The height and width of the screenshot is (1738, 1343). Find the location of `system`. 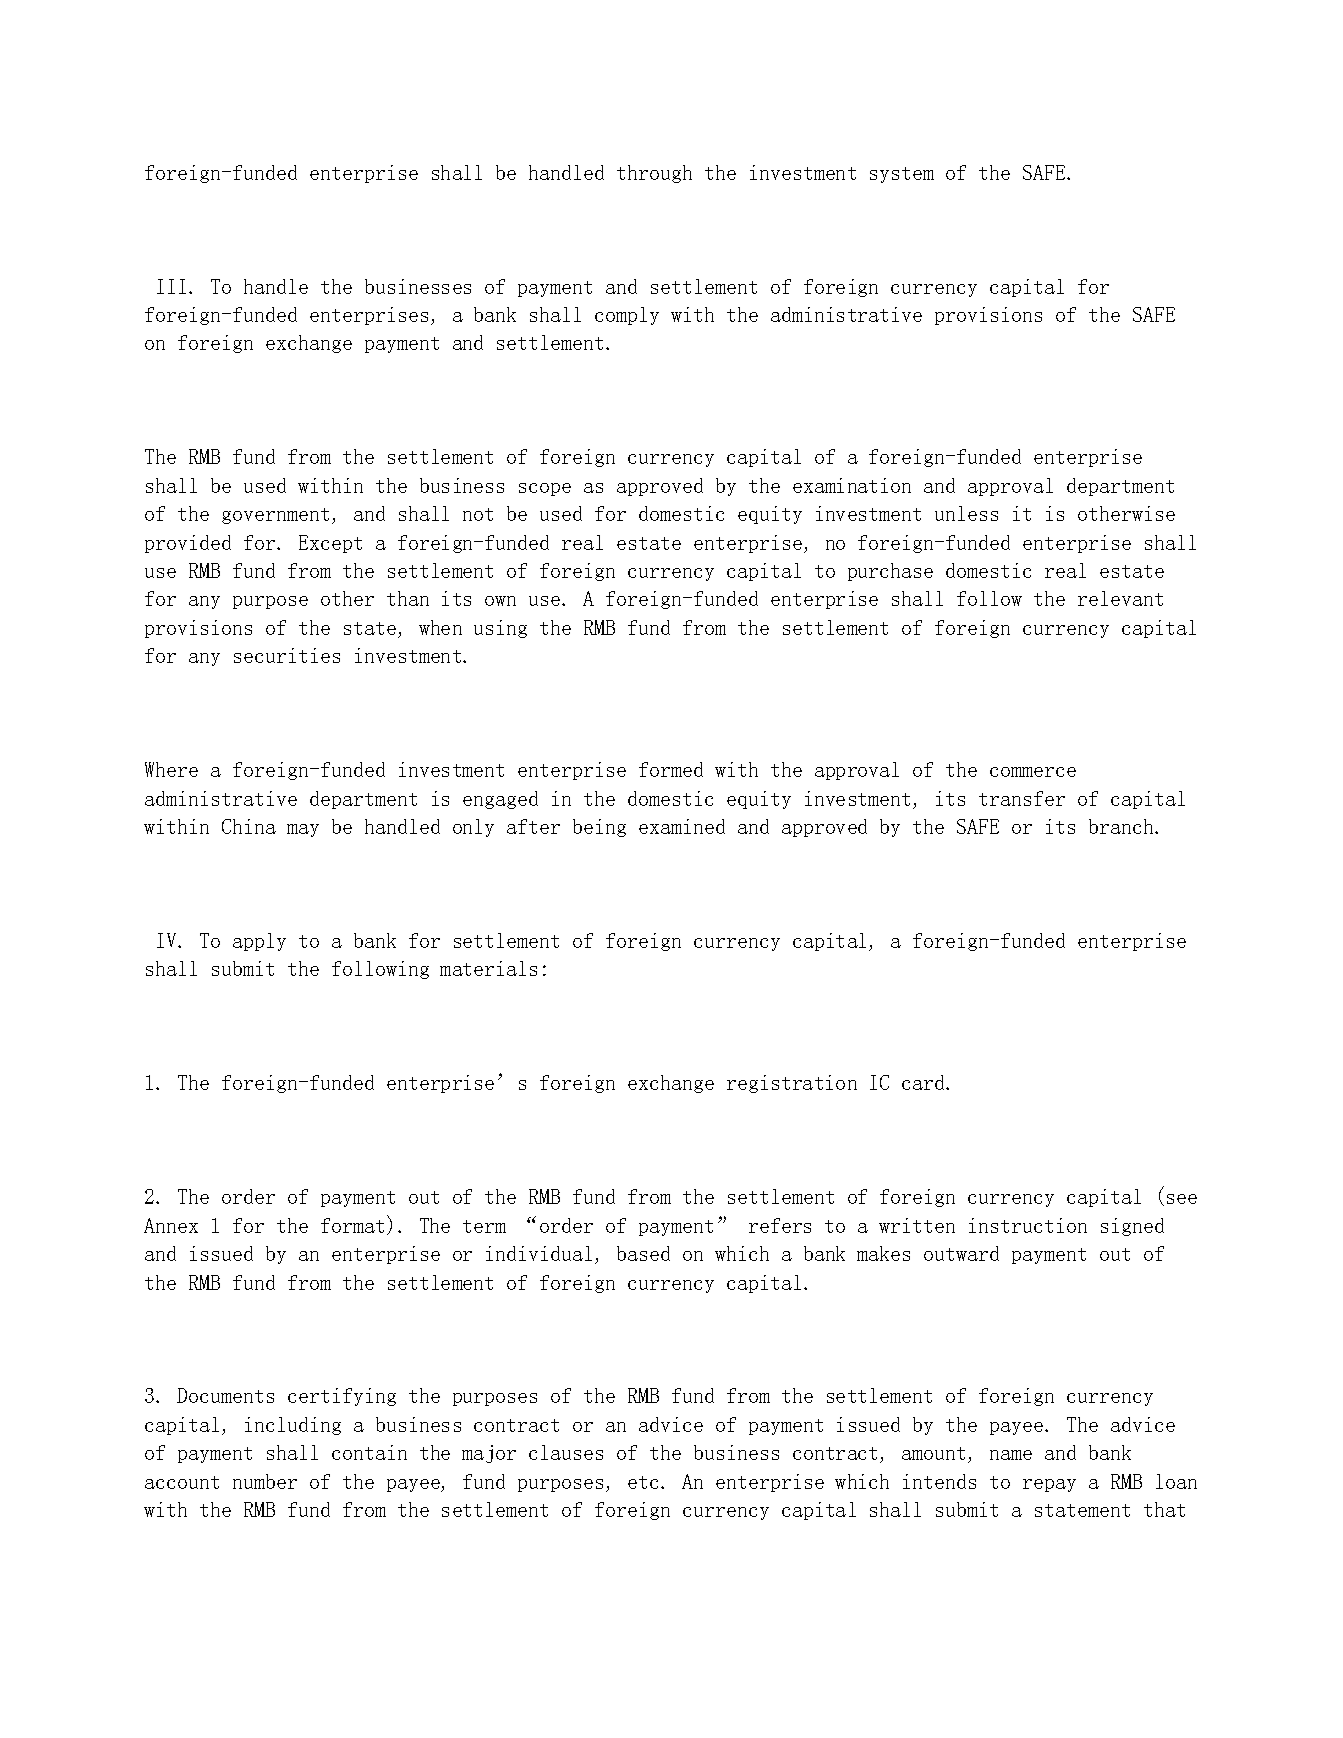

system is located at coordinates (902, 175).
